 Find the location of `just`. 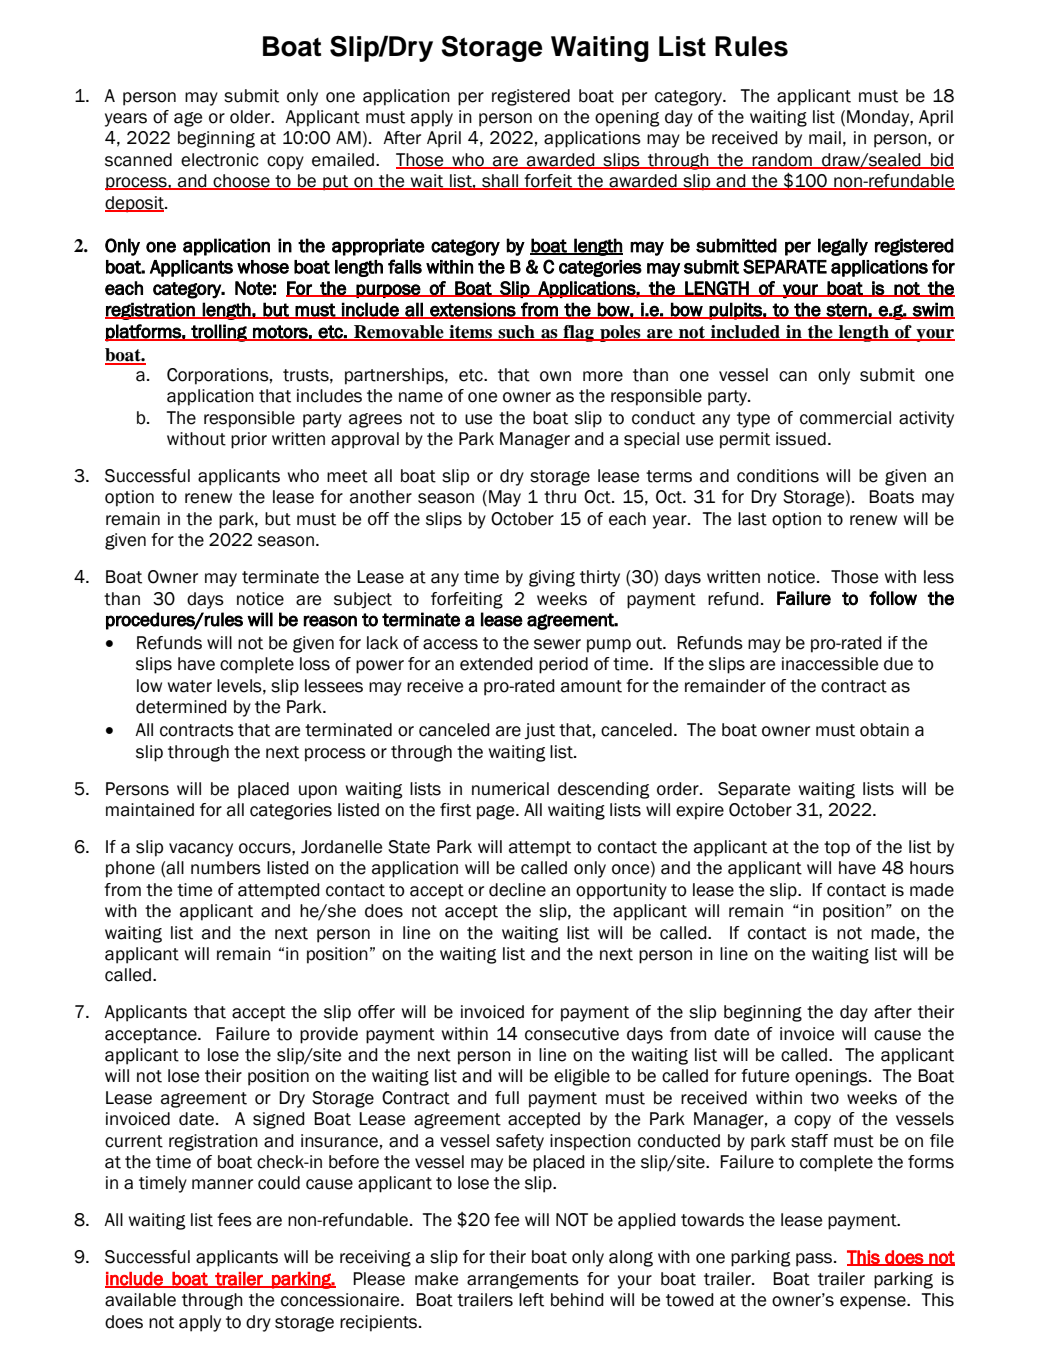

just is located at coordinates (539, 731).
